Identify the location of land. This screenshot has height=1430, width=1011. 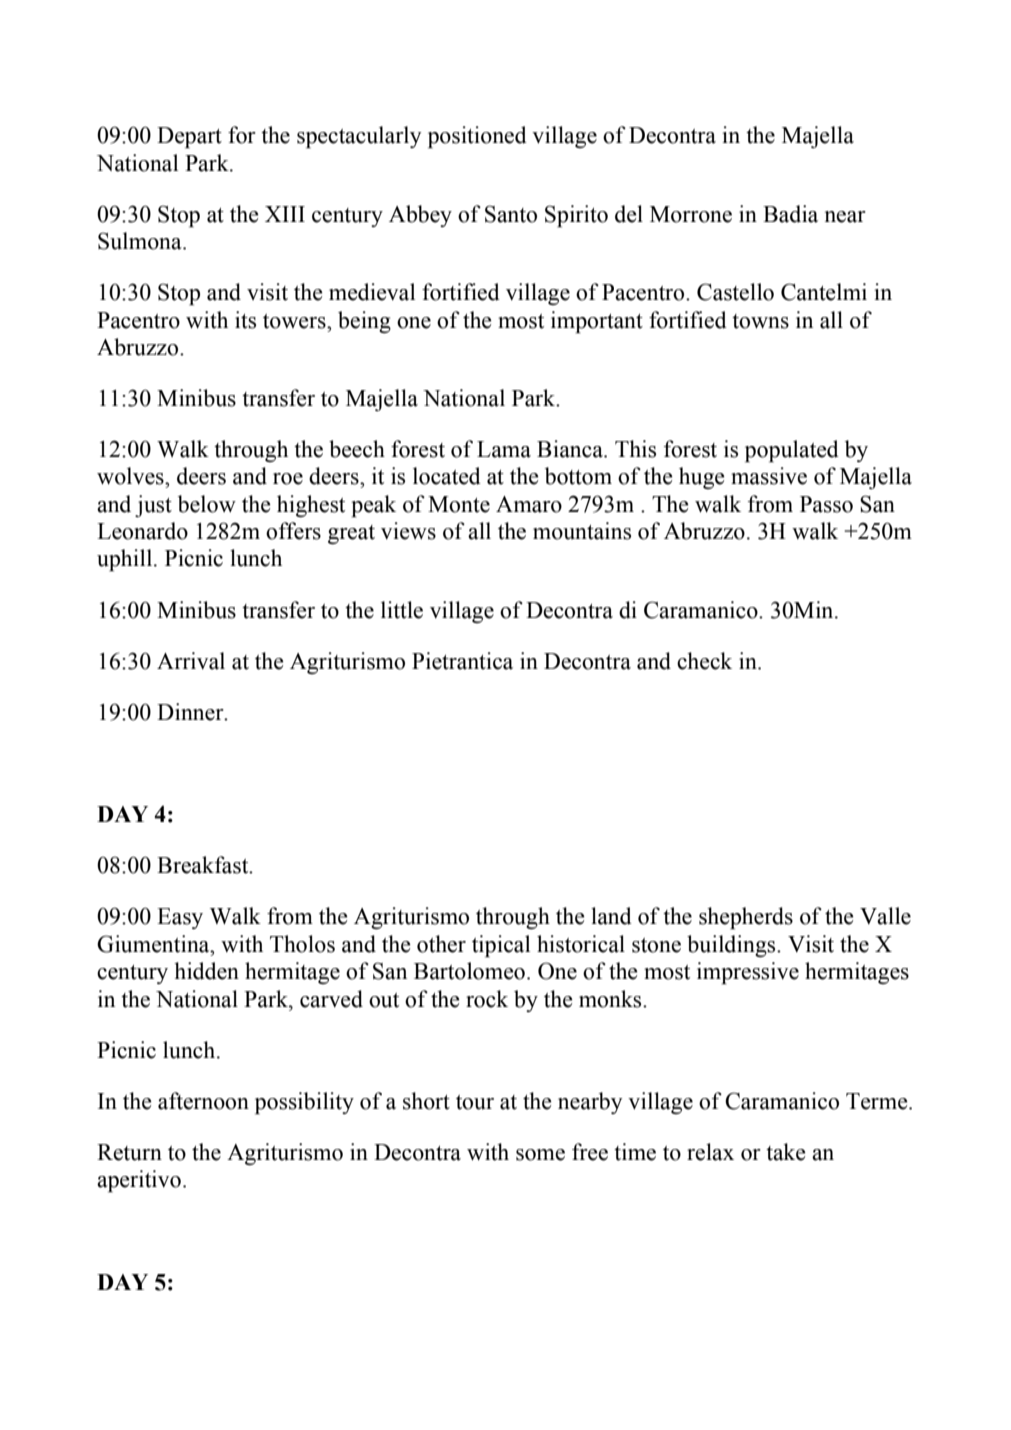
(611, 916).
